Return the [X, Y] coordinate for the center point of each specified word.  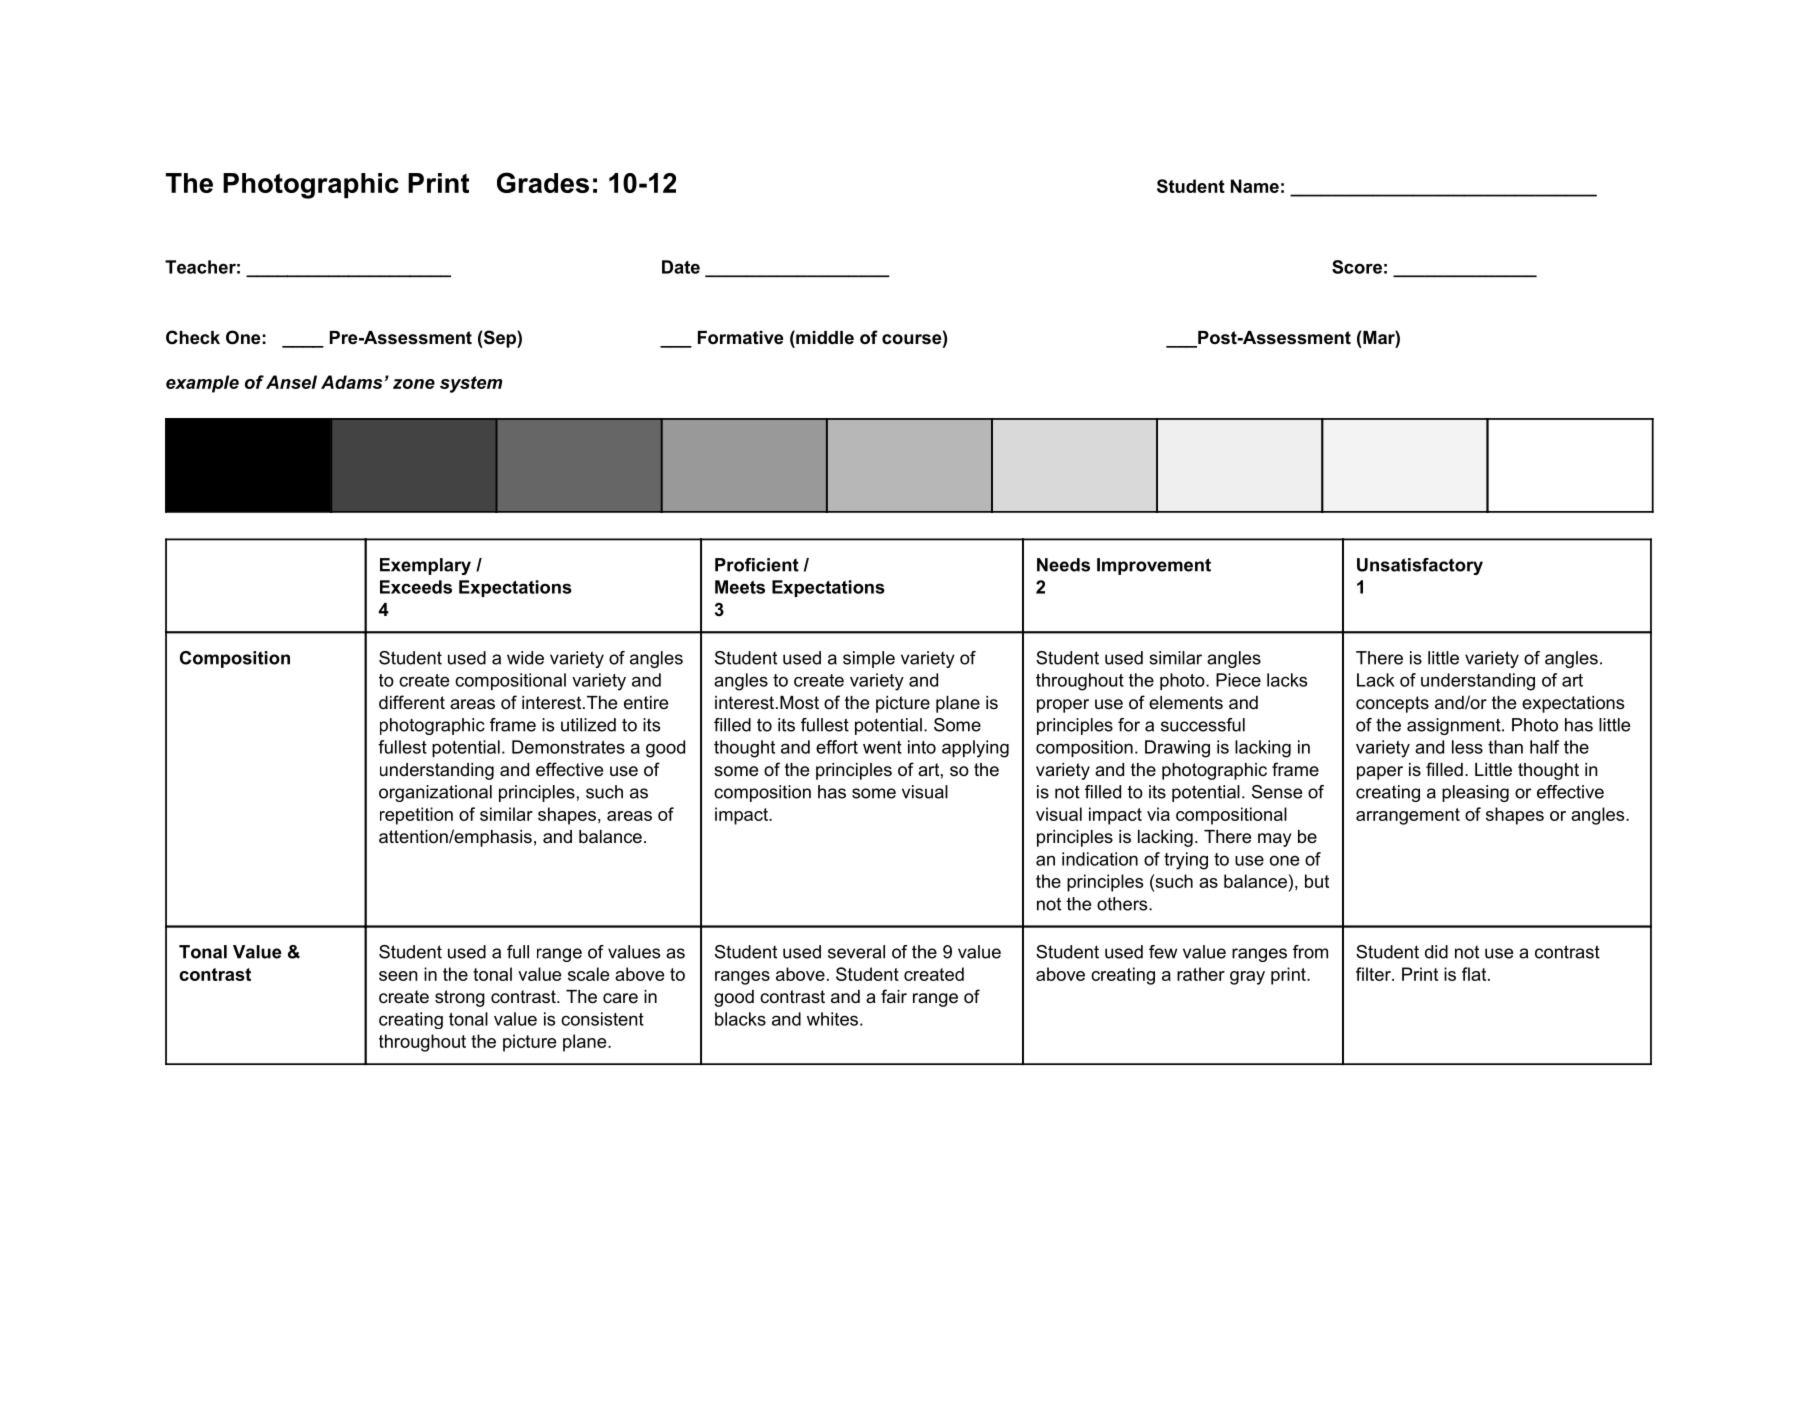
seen [398, 976]
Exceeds [416, 587]
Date [681, 267]
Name [1255, 186]
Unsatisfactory [1420, 566]
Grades [543, 182]
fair [894, 996]
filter [1374, 974]
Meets [740, 587]
